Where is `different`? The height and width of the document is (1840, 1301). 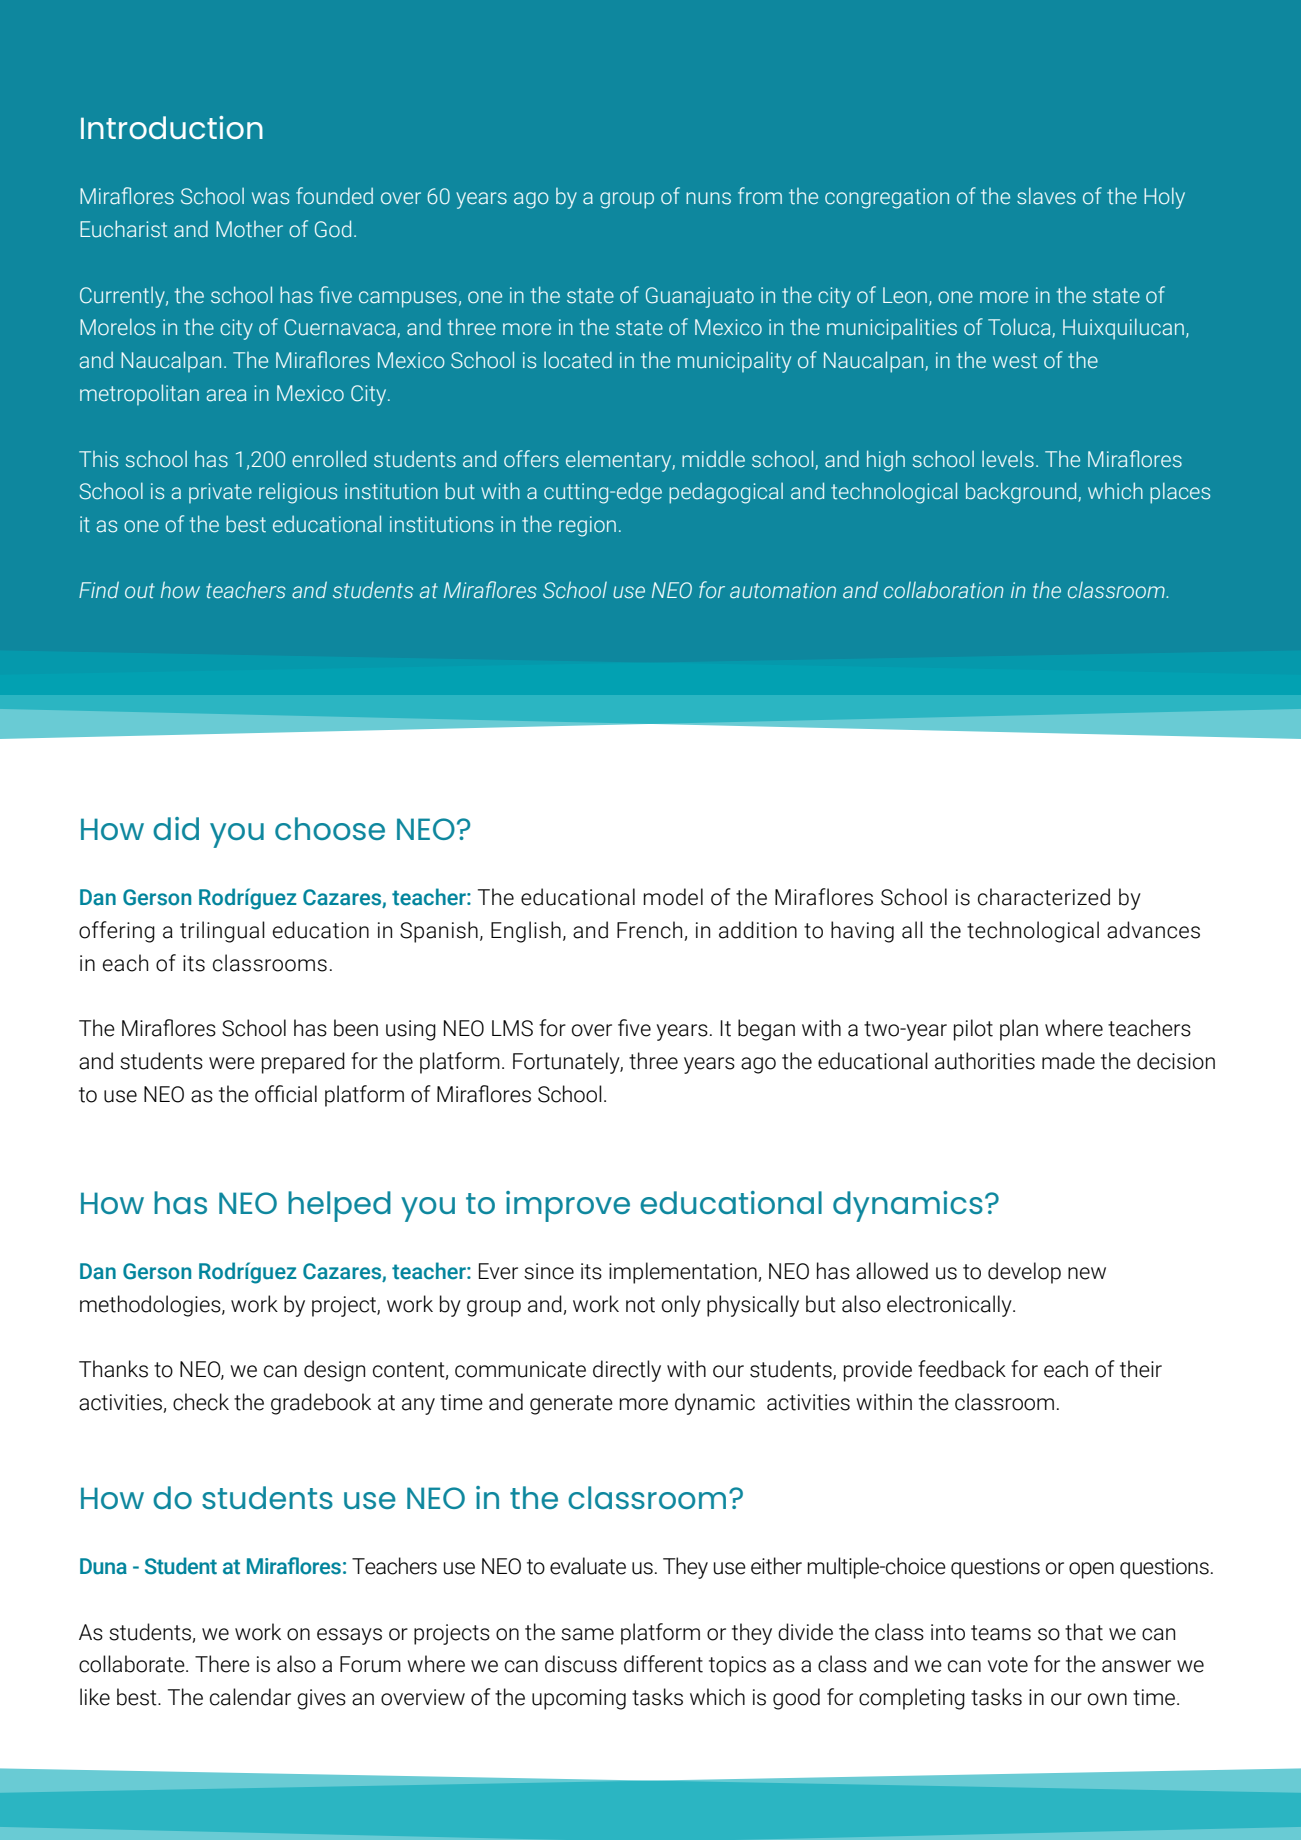
different is located at coordinates (663, 1664).
